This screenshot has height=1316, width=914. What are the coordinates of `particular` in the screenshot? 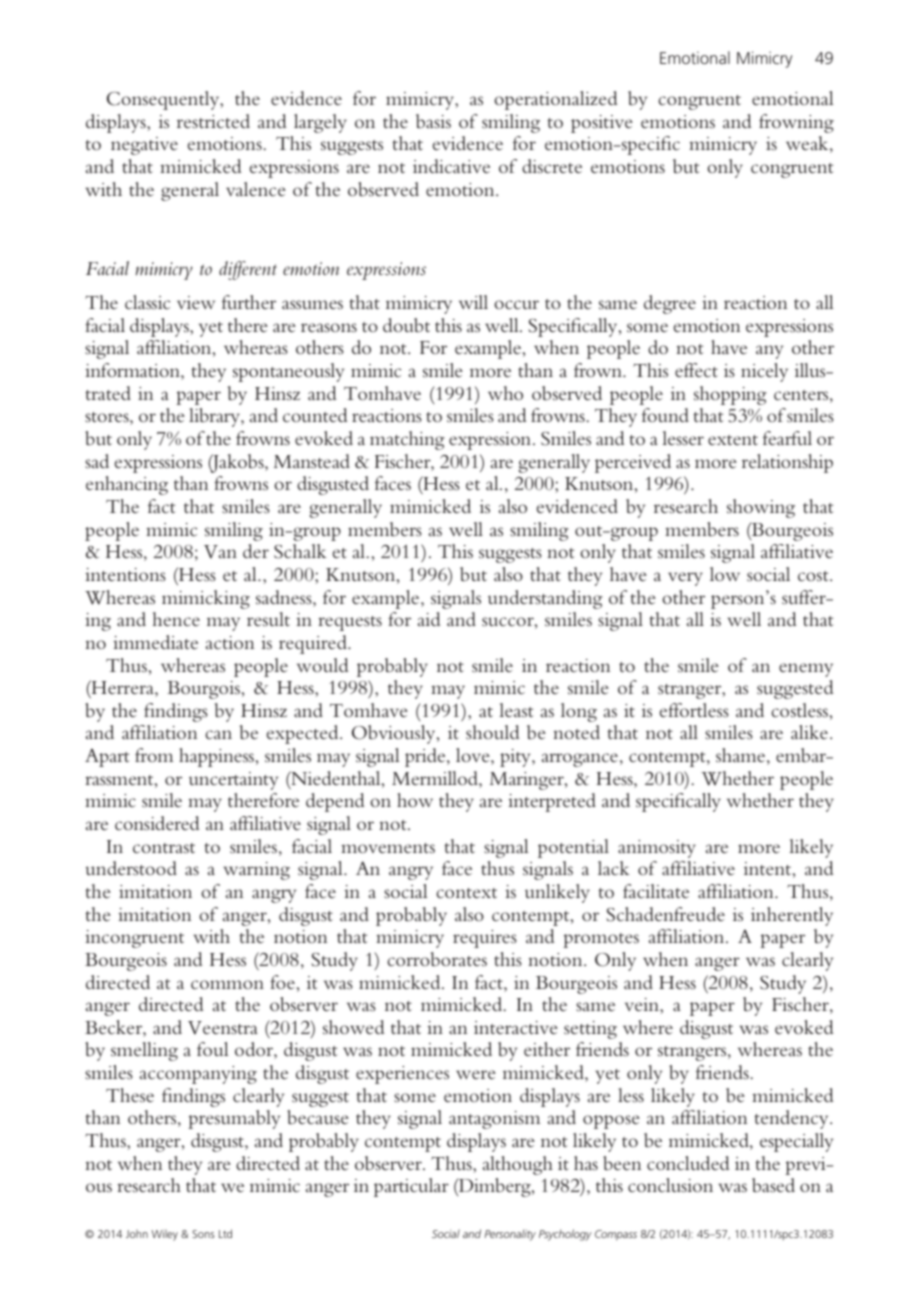 It's located at (411, 1187).
